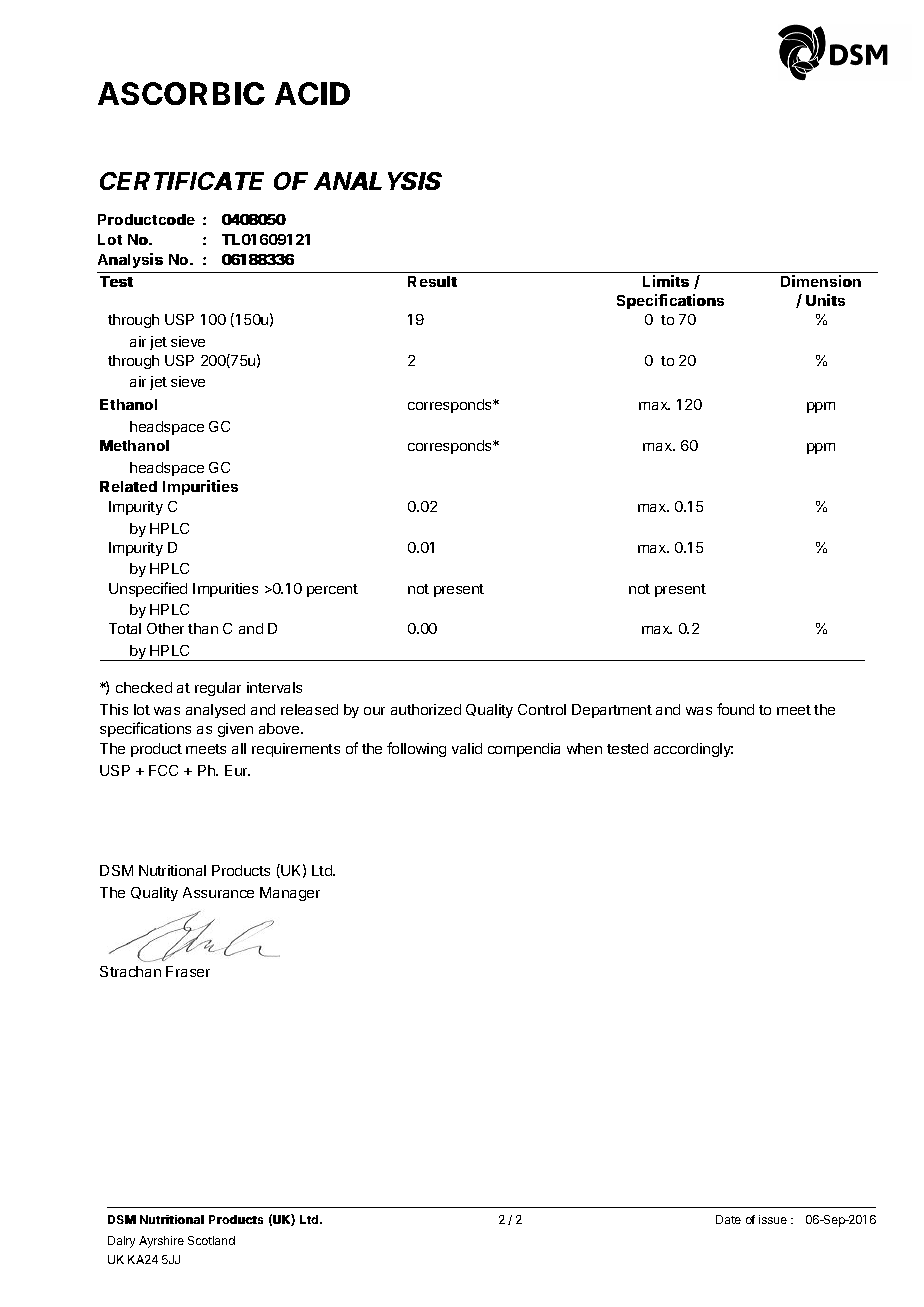 The image size is (924, 1307). What do you see at coordinates (312, 93) in the page?
I see `ACID` at bounding box center [312, 93].
